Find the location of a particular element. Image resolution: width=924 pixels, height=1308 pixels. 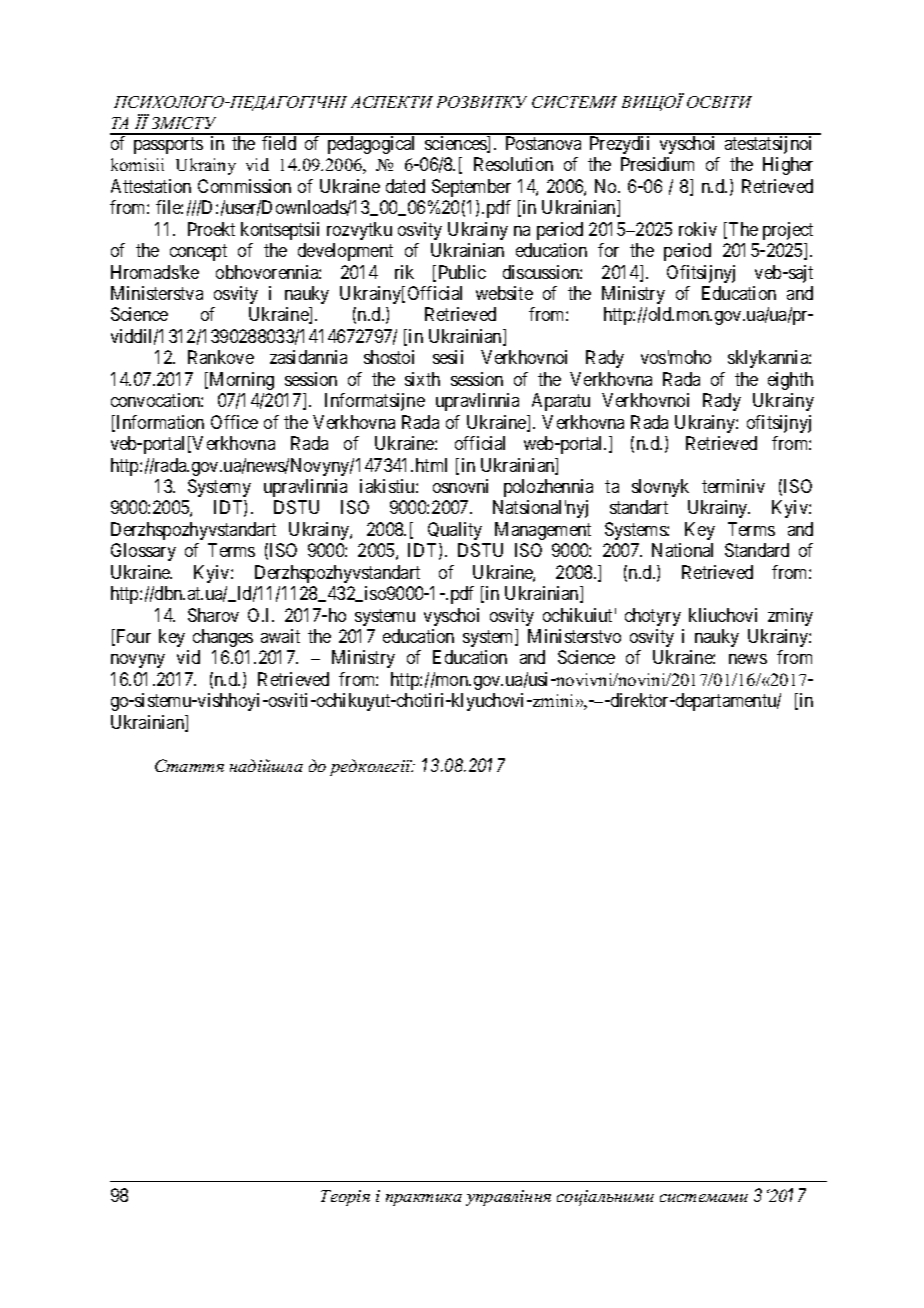

sixth is located at coordinates (422, 379).
